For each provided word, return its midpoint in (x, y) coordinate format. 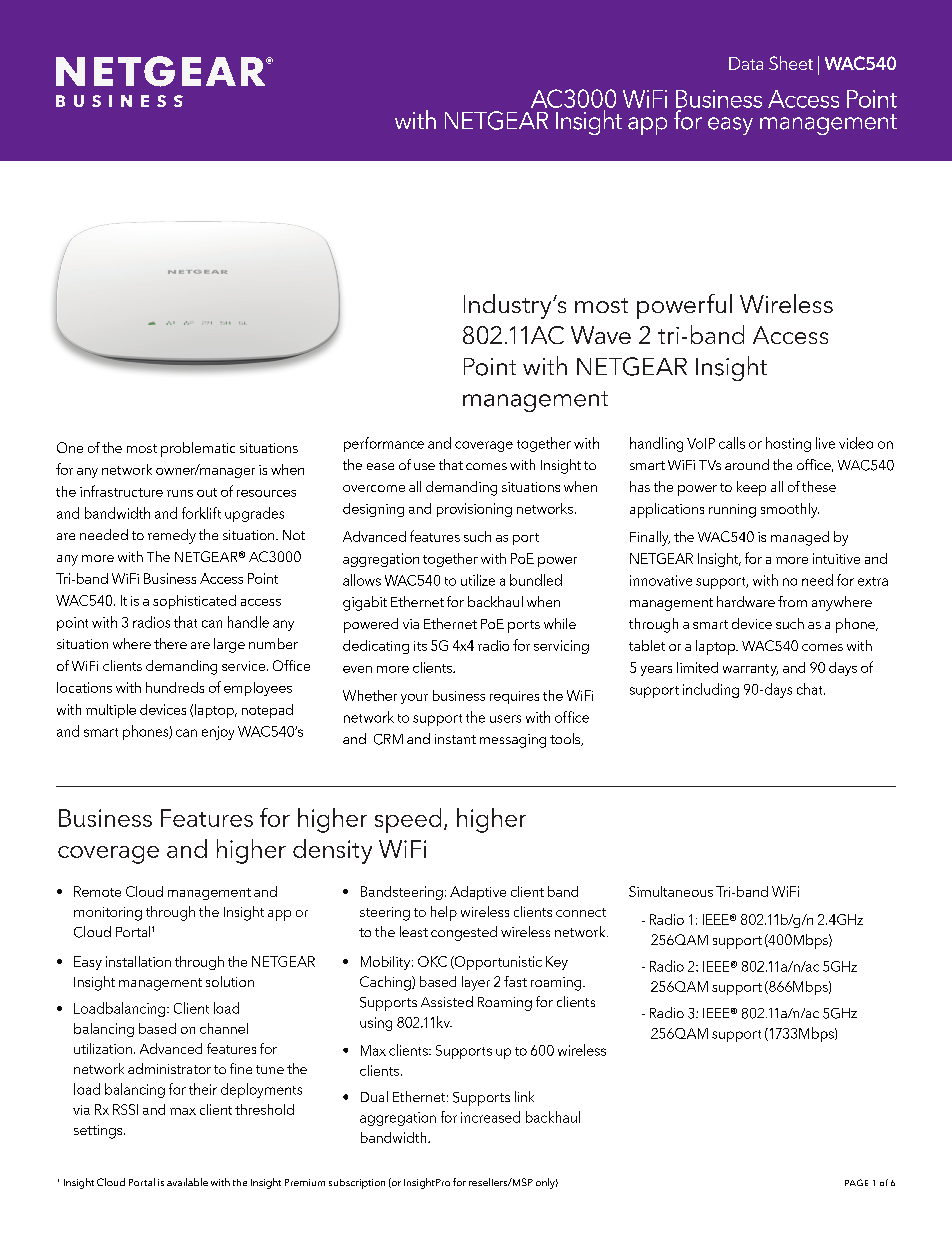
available (187, 1182)
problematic (198, 449)
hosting (788, 444)
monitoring (108, 914)
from (792, 601)
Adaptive (478, 893)
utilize (478, 580)
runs (180, 493)
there (170, 643)
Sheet (791, 63)
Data (746, 63)
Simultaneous (671, 891)
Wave (601, 335)
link (524, 1096)
